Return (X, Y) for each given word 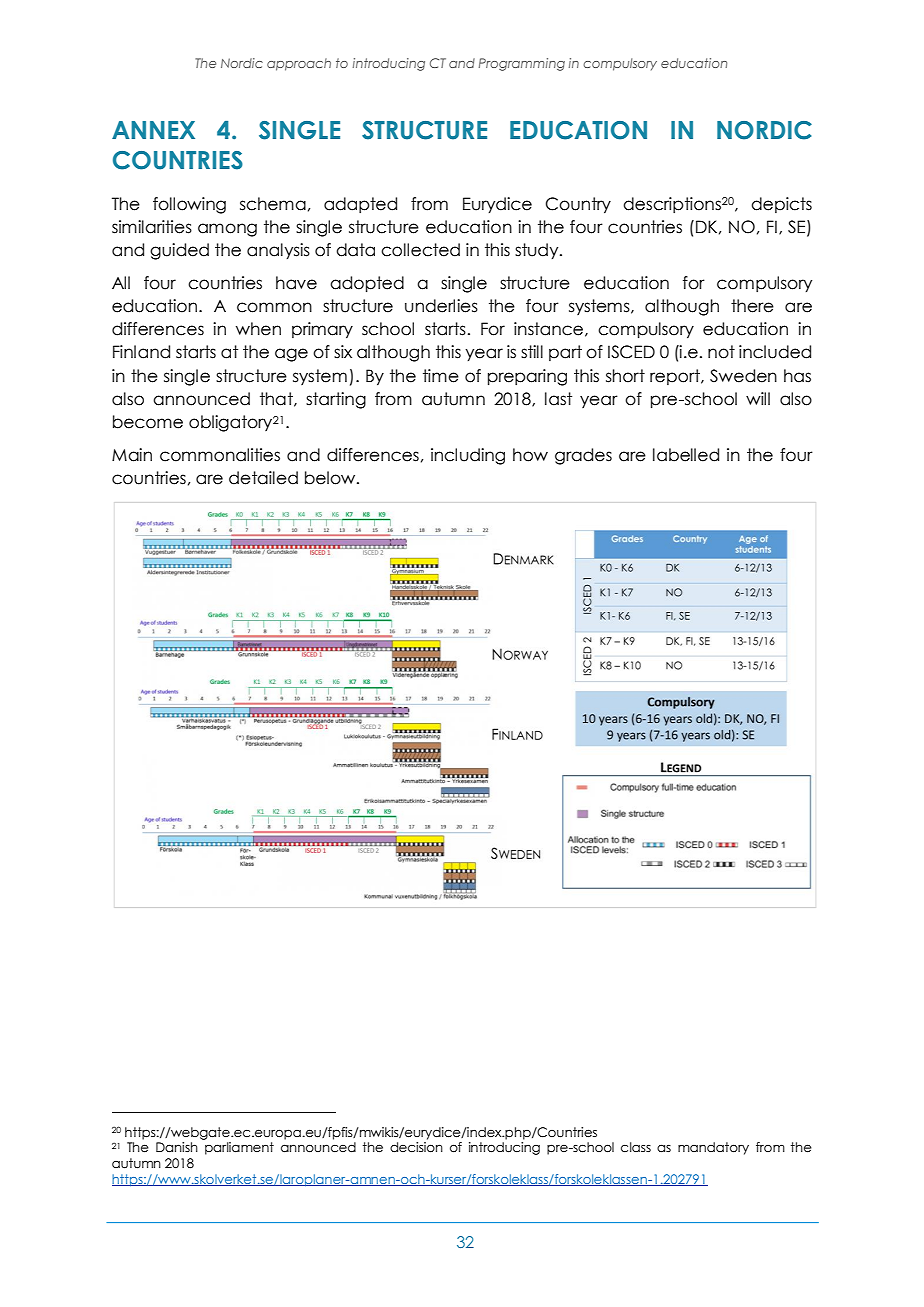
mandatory (713, 1148)
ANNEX (153, 130)
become (148, 422)
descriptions (672, 205)
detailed (263, 478)
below (331, 478)
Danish (177, 1147)
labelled (686, 455)
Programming (522, 64)
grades (583, 456)
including (468, 456)
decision (416, 1147)
